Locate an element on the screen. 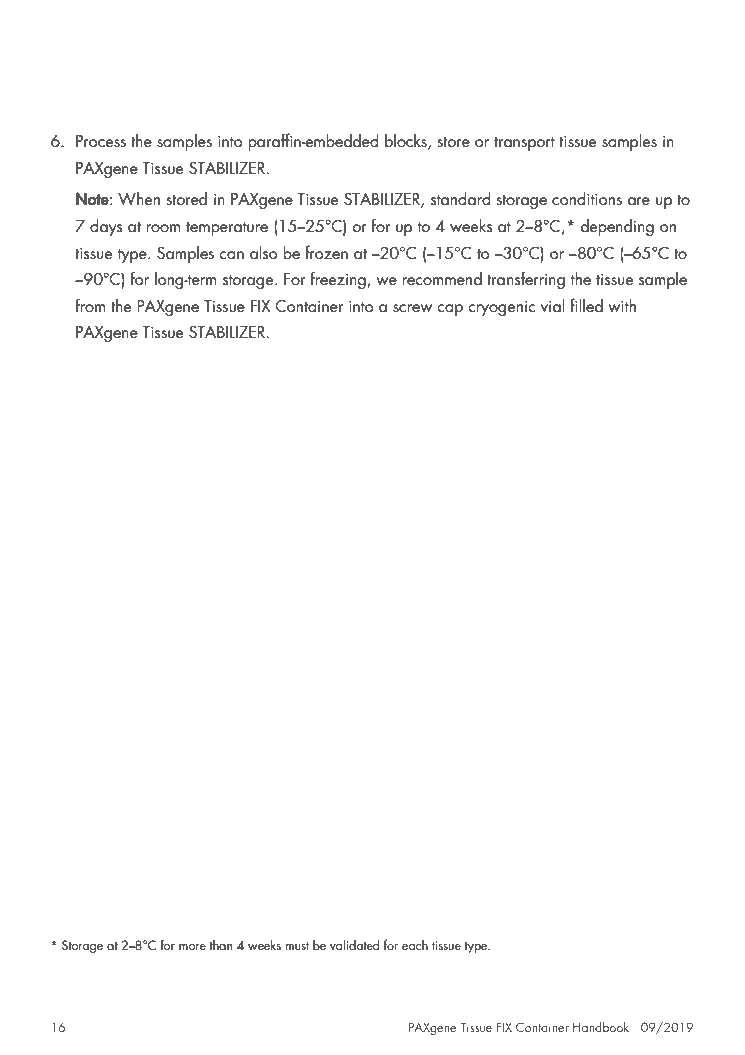 This screenshot has width=745, height=1055. screw is located at coordinates (412, 308).
